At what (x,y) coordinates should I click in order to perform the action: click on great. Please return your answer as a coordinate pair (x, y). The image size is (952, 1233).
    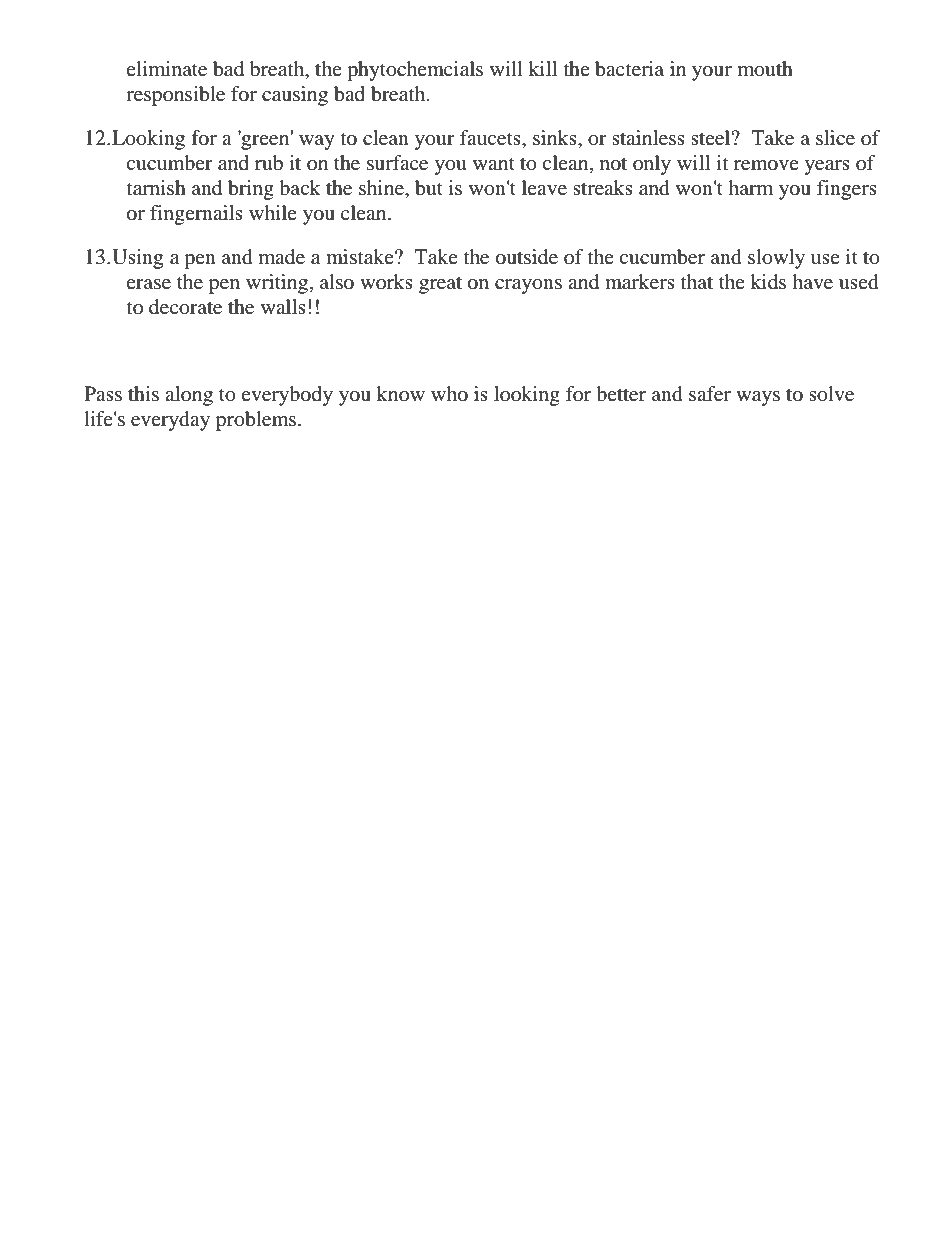
    Looking at the image, I should click on (440, 285).
